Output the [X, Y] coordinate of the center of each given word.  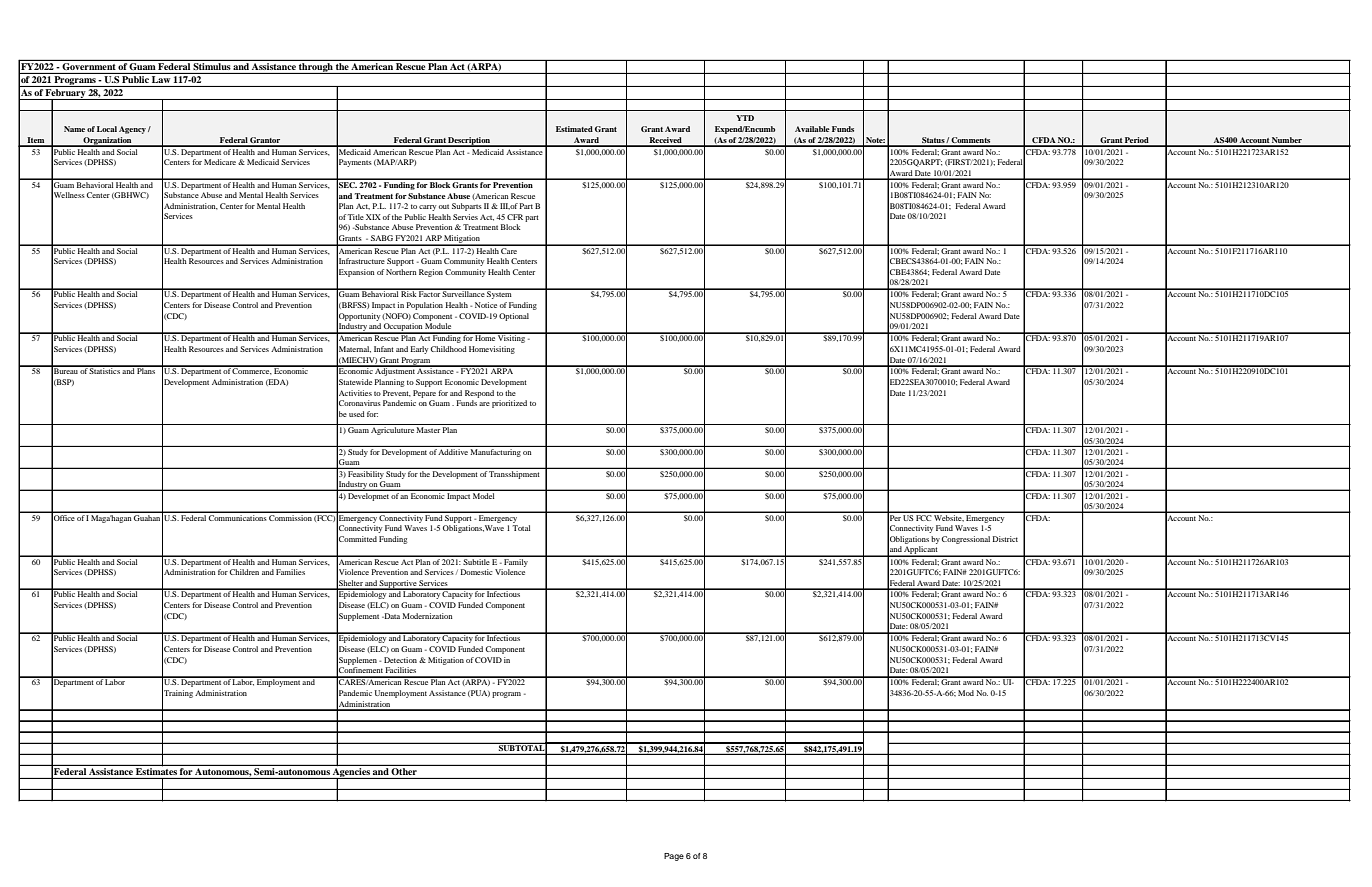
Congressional [965, 540]
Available [812, 129]
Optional [514, 317]
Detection [400, 660]
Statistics [105, 370]
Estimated [574, 129]
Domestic [477, 572]
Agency [132, 130]
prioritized [509, 404]
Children [244, 572]
